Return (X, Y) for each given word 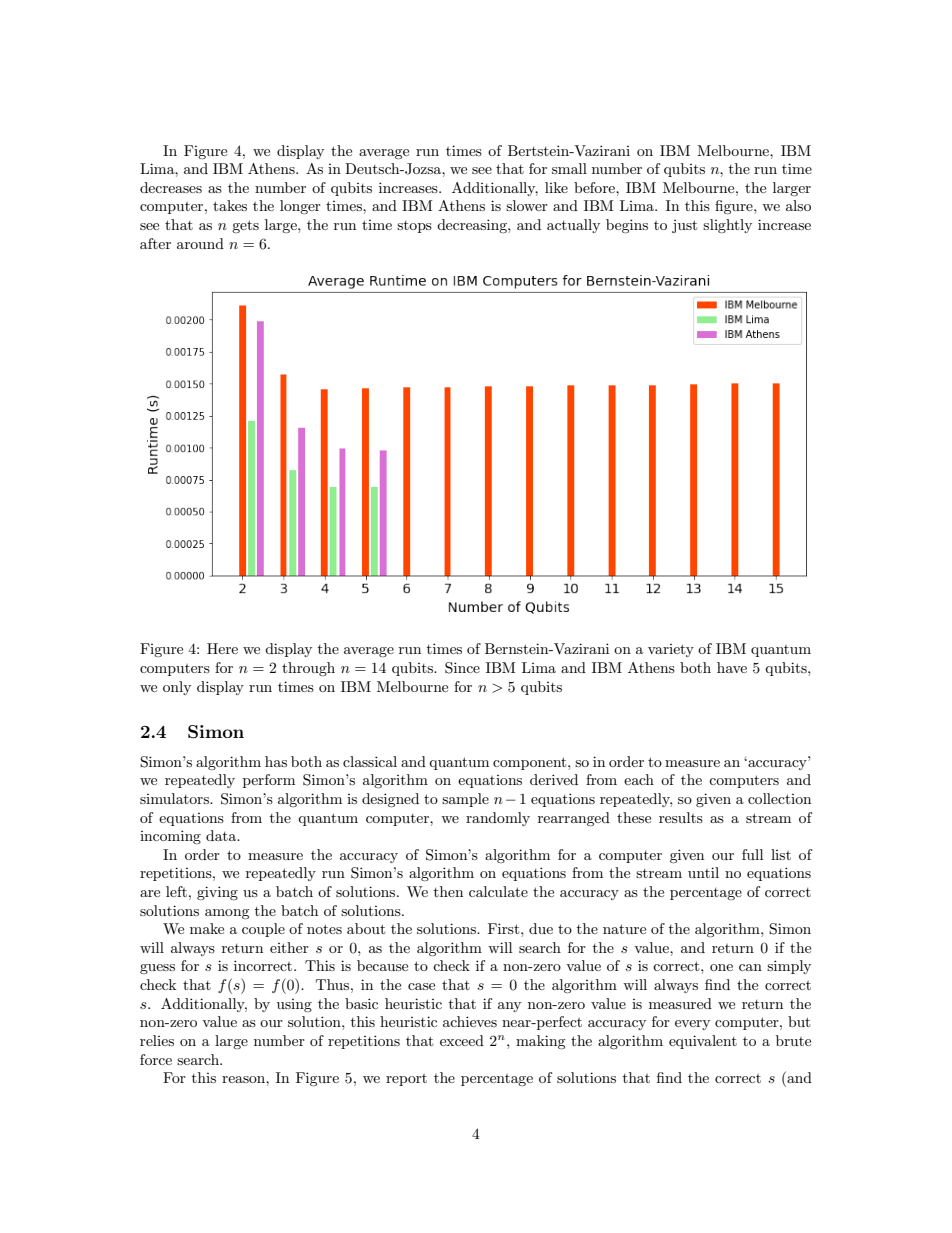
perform (269, 781)
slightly (727, 226)
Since (462, 668)
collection (779, 798)
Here (222, 648)
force (156, 1059)
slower (527, 205)
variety (671, 650)
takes (230, 205)
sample (465, 800)
